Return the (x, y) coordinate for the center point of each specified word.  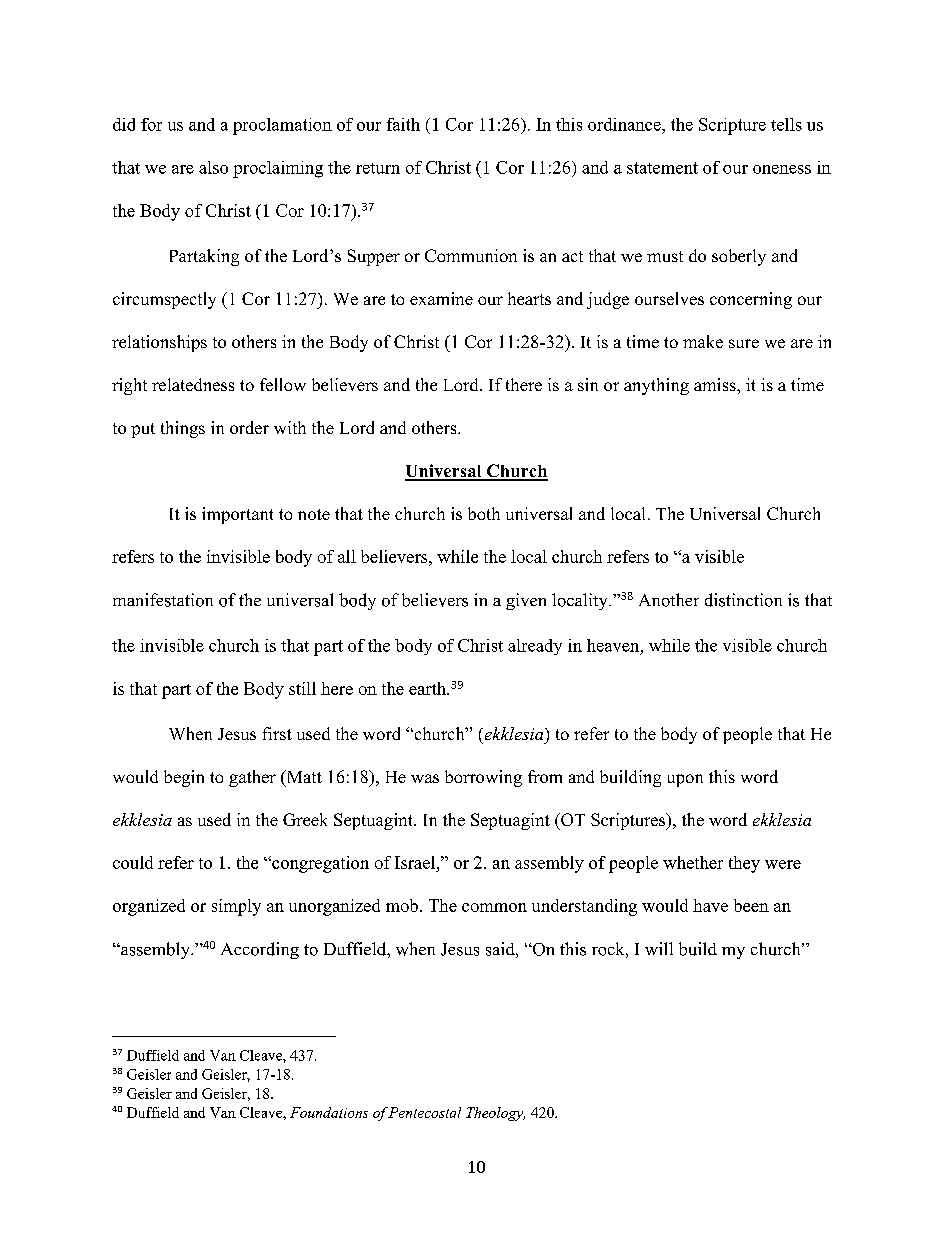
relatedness (193, 384)
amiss (716, 384)
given (526, 601)
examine (441, 298)
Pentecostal (424, 1112)
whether (693, 862)
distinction (743, 600)
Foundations (329, 1112)
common (494, 907)
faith (403, 124)
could (133, 862)
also (213, 167)
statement (662, 168)
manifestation (163, 600)
